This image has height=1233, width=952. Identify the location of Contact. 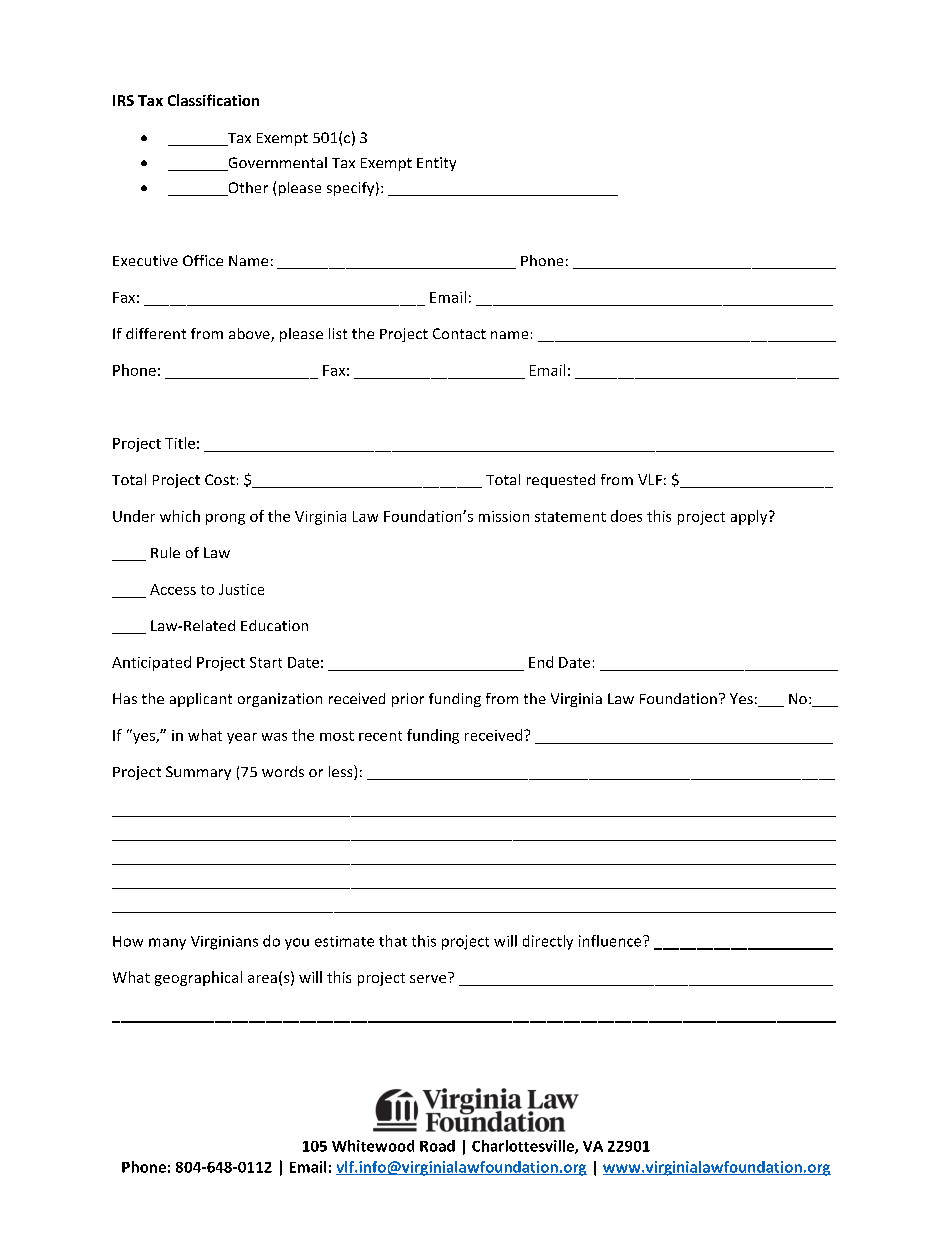
(459, 333).
